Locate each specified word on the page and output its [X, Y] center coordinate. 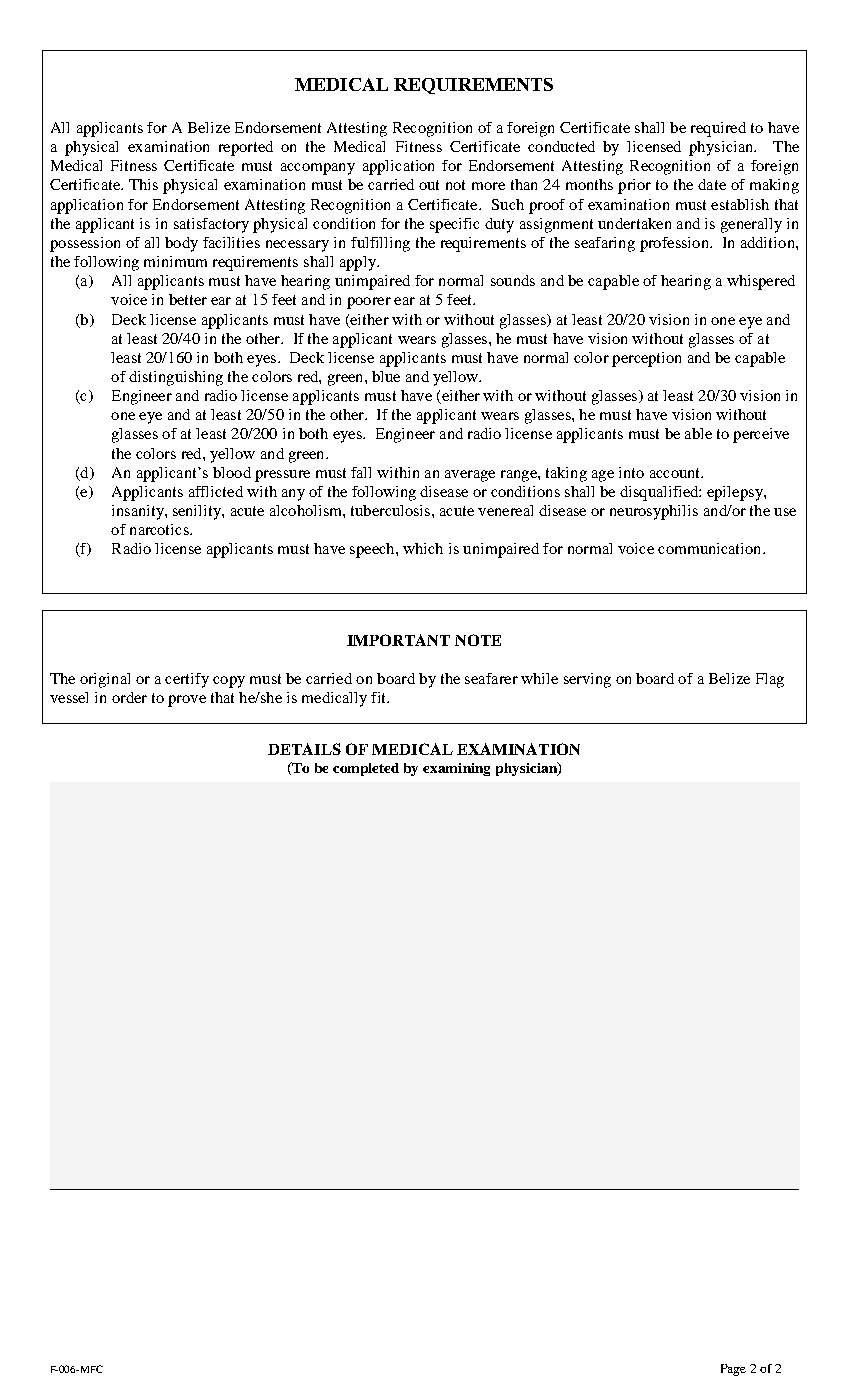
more [488, 186]
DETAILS [304, 749]
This [143, 184]
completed [366, 769]
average [470, 476]
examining [456, 769]
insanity [139, 512]
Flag [770, 680]
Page [733, 1370]
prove [187, 701]
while [539, 678]
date [712, 184]
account [676, 473]
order [129, 697]
